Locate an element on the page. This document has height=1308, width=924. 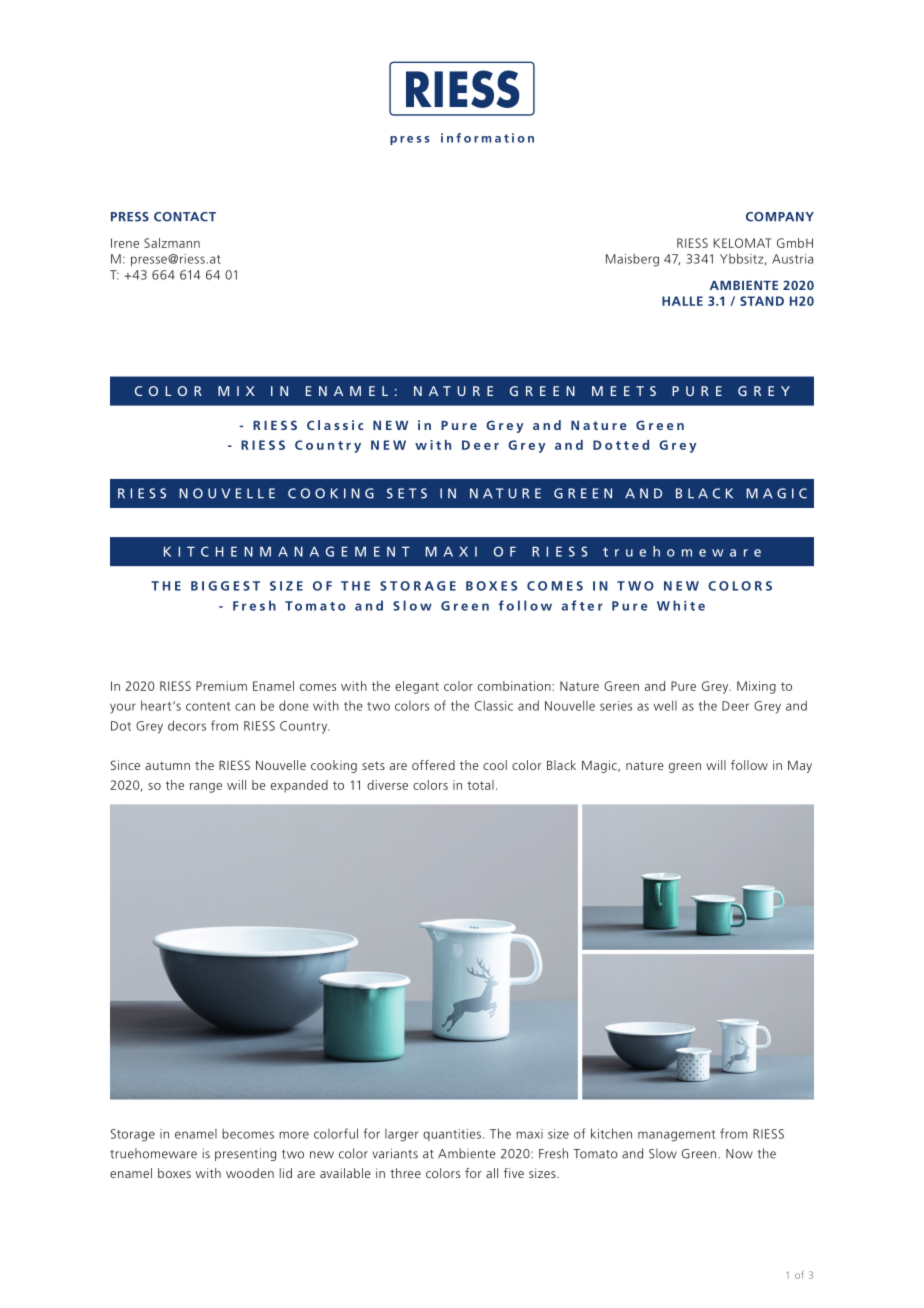
total is located at coordinates (480, 785).
